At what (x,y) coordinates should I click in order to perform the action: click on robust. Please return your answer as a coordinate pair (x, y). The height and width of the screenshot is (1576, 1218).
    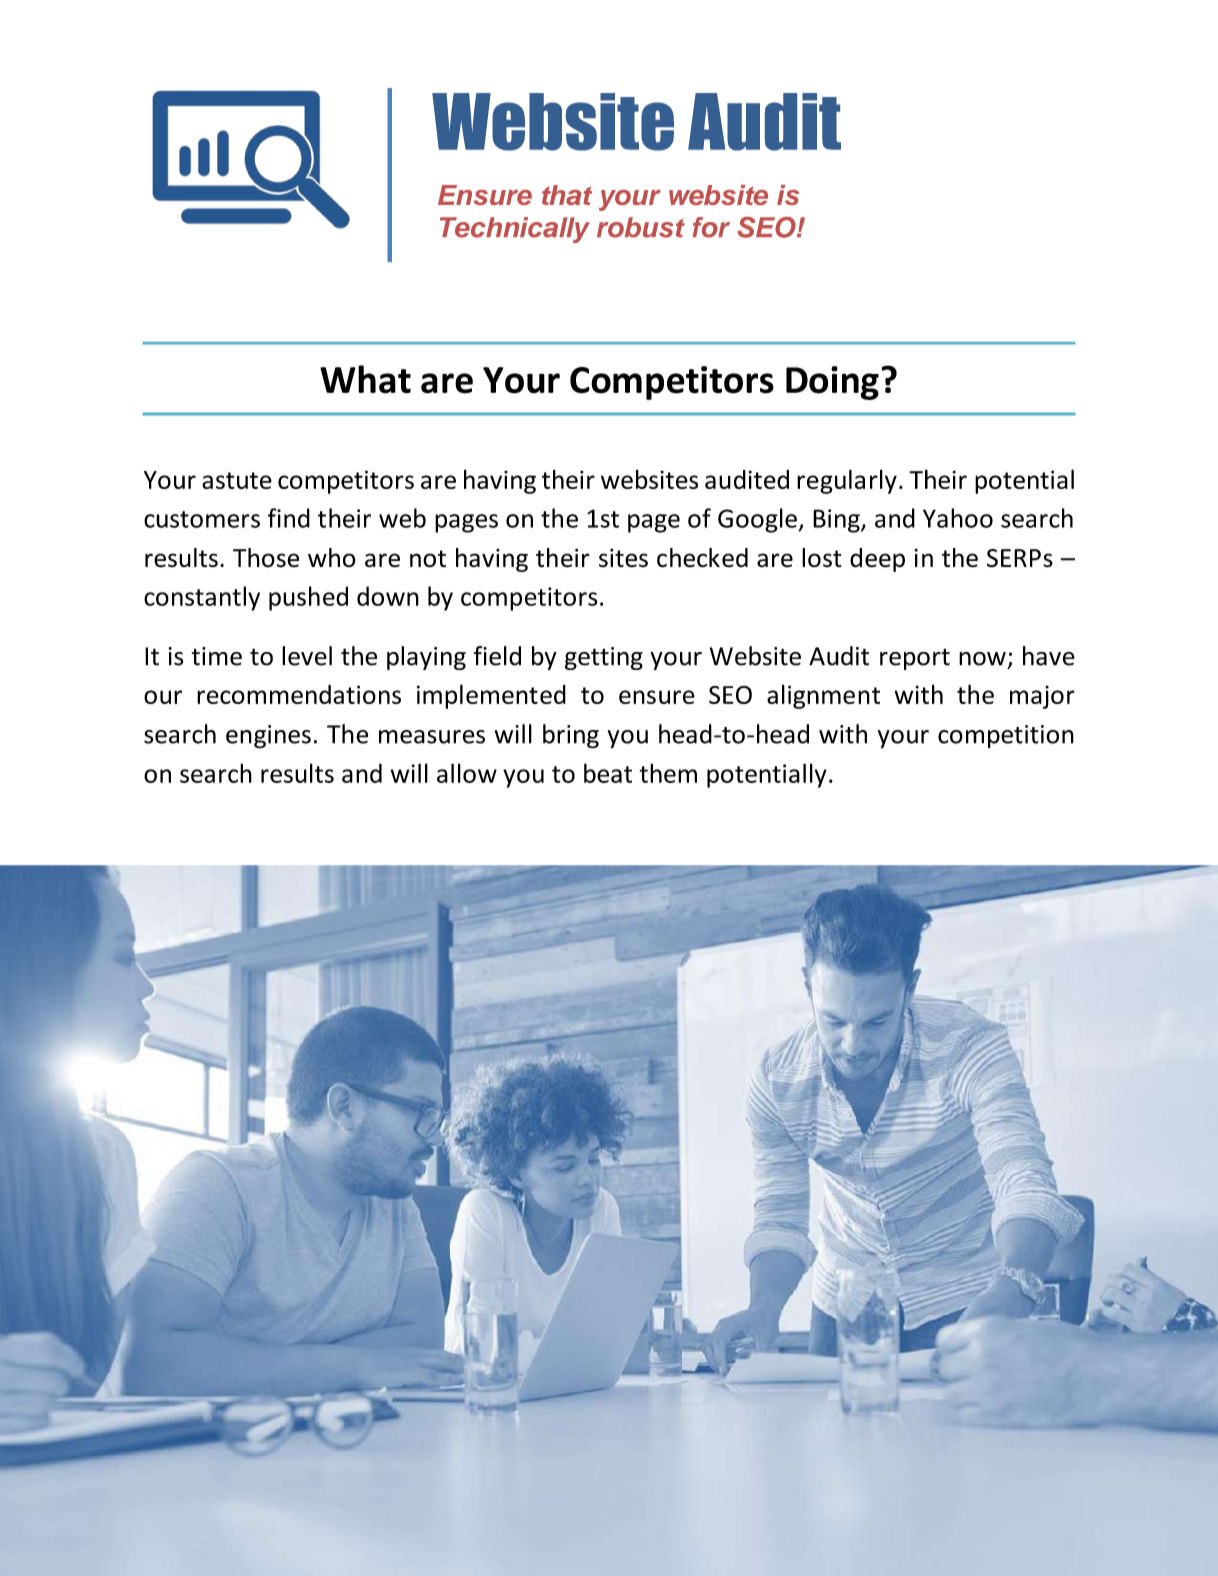
    Looking at the image, I should click on (641, 227).
